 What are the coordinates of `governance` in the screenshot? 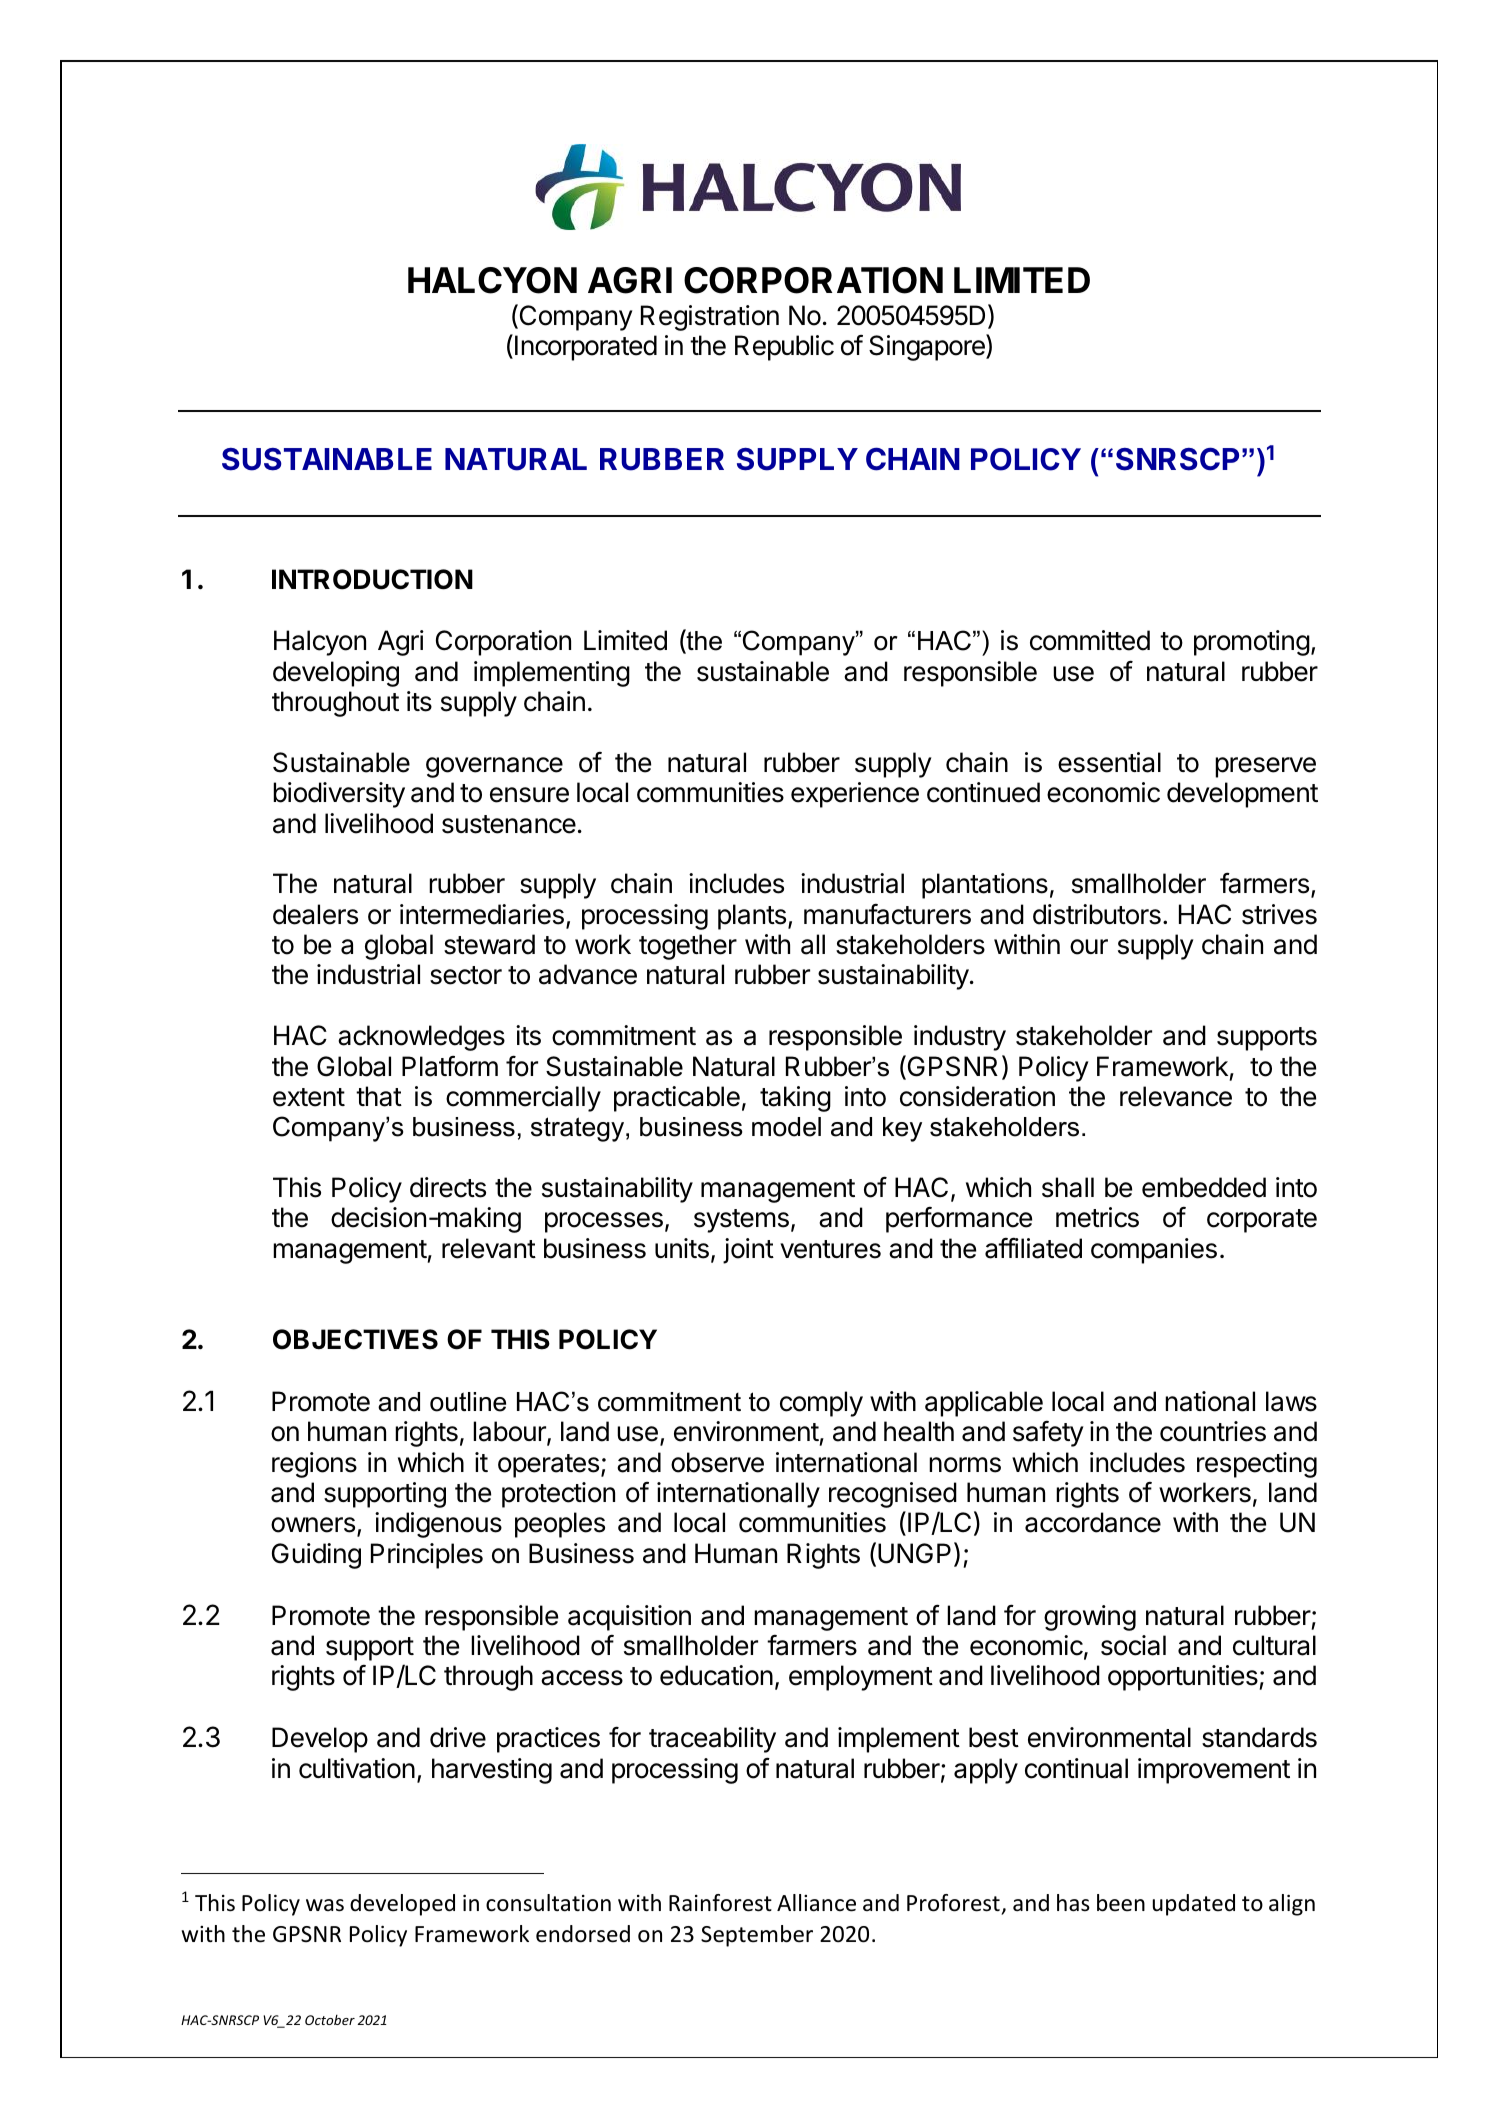 It's located at (494, 767).
